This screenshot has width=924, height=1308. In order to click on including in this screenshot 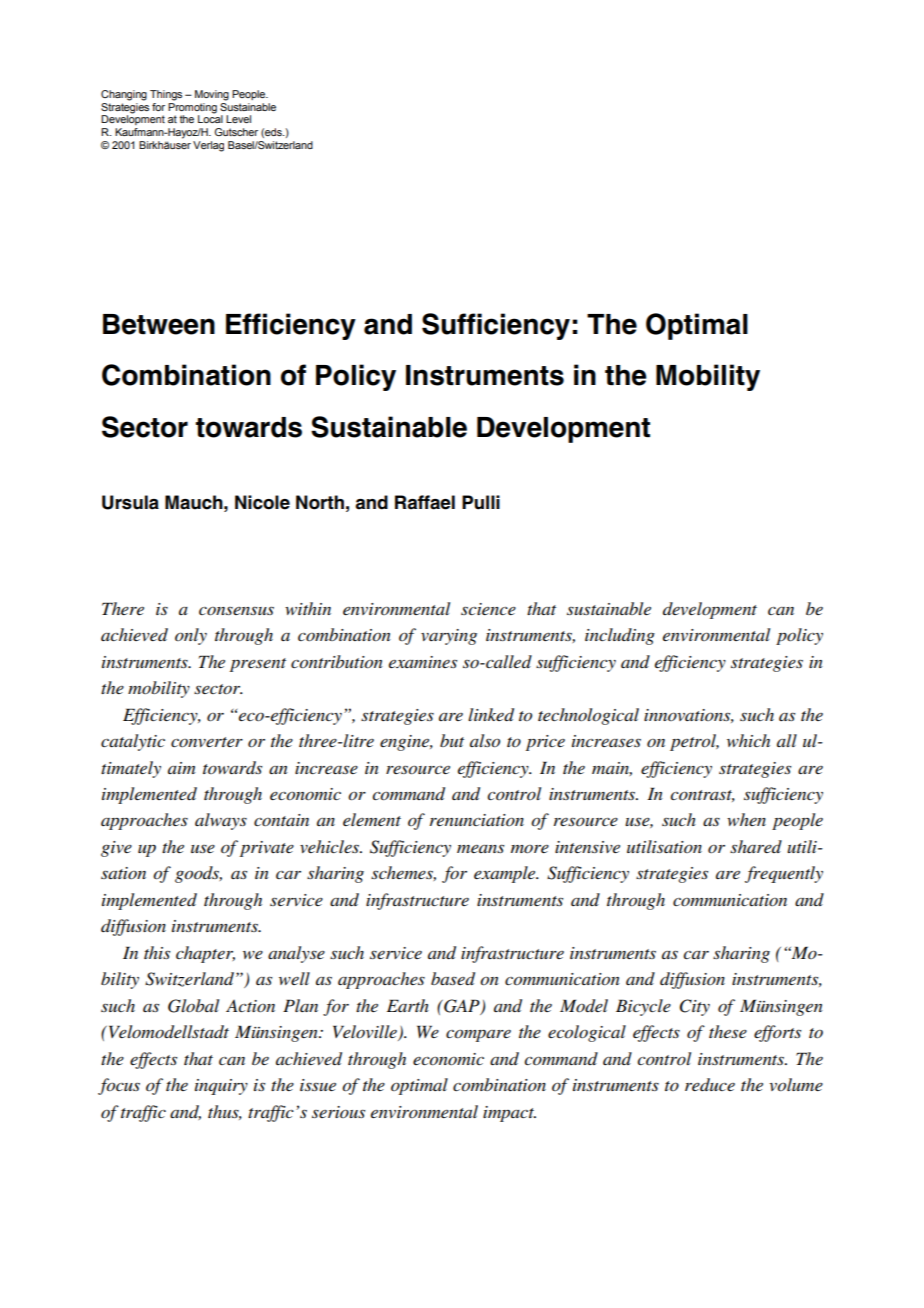, I will do `click(620, 636)`.
